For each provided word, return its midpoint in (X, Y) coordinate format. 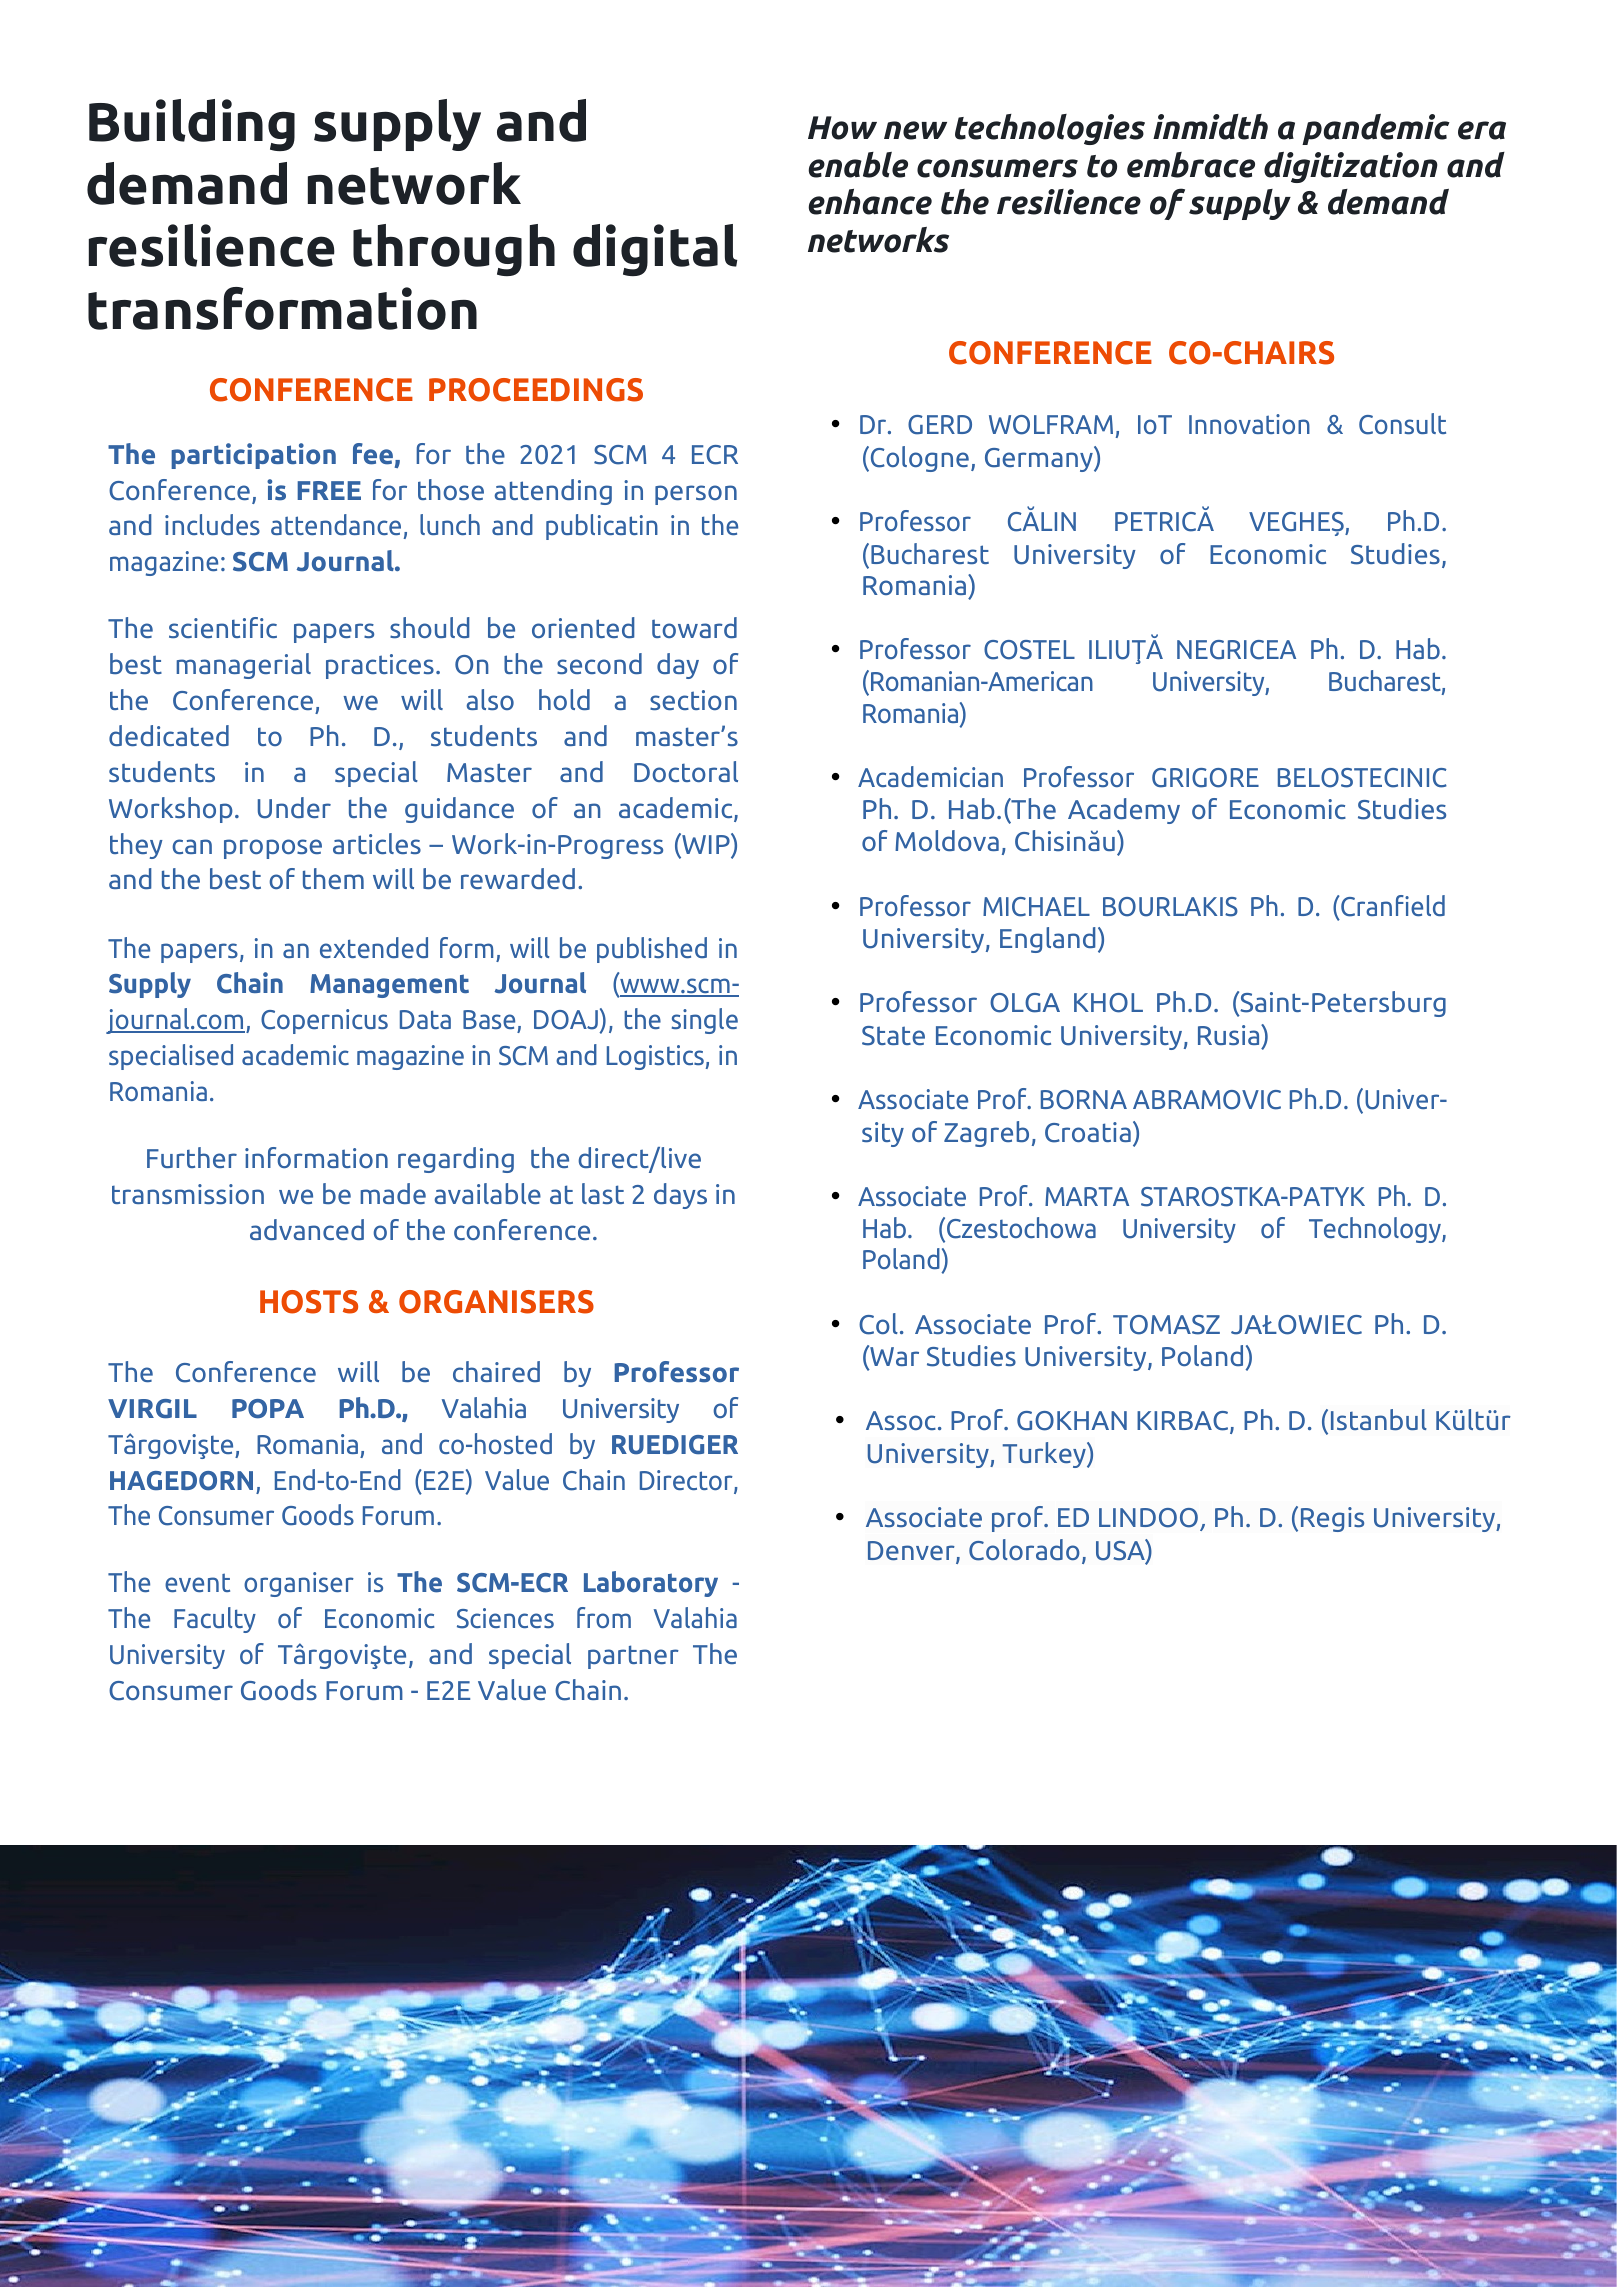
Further (192, 1157)
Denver (912, 1552)
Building (192, 125)
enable (858, 165)
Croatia (1088, 1132)
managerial (243, 666)
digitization (1351, 167)
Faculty (215, 1620)
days (680, 1196)
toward (694, 627)
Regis (1332, 1519)
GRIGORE (1205, 778)
